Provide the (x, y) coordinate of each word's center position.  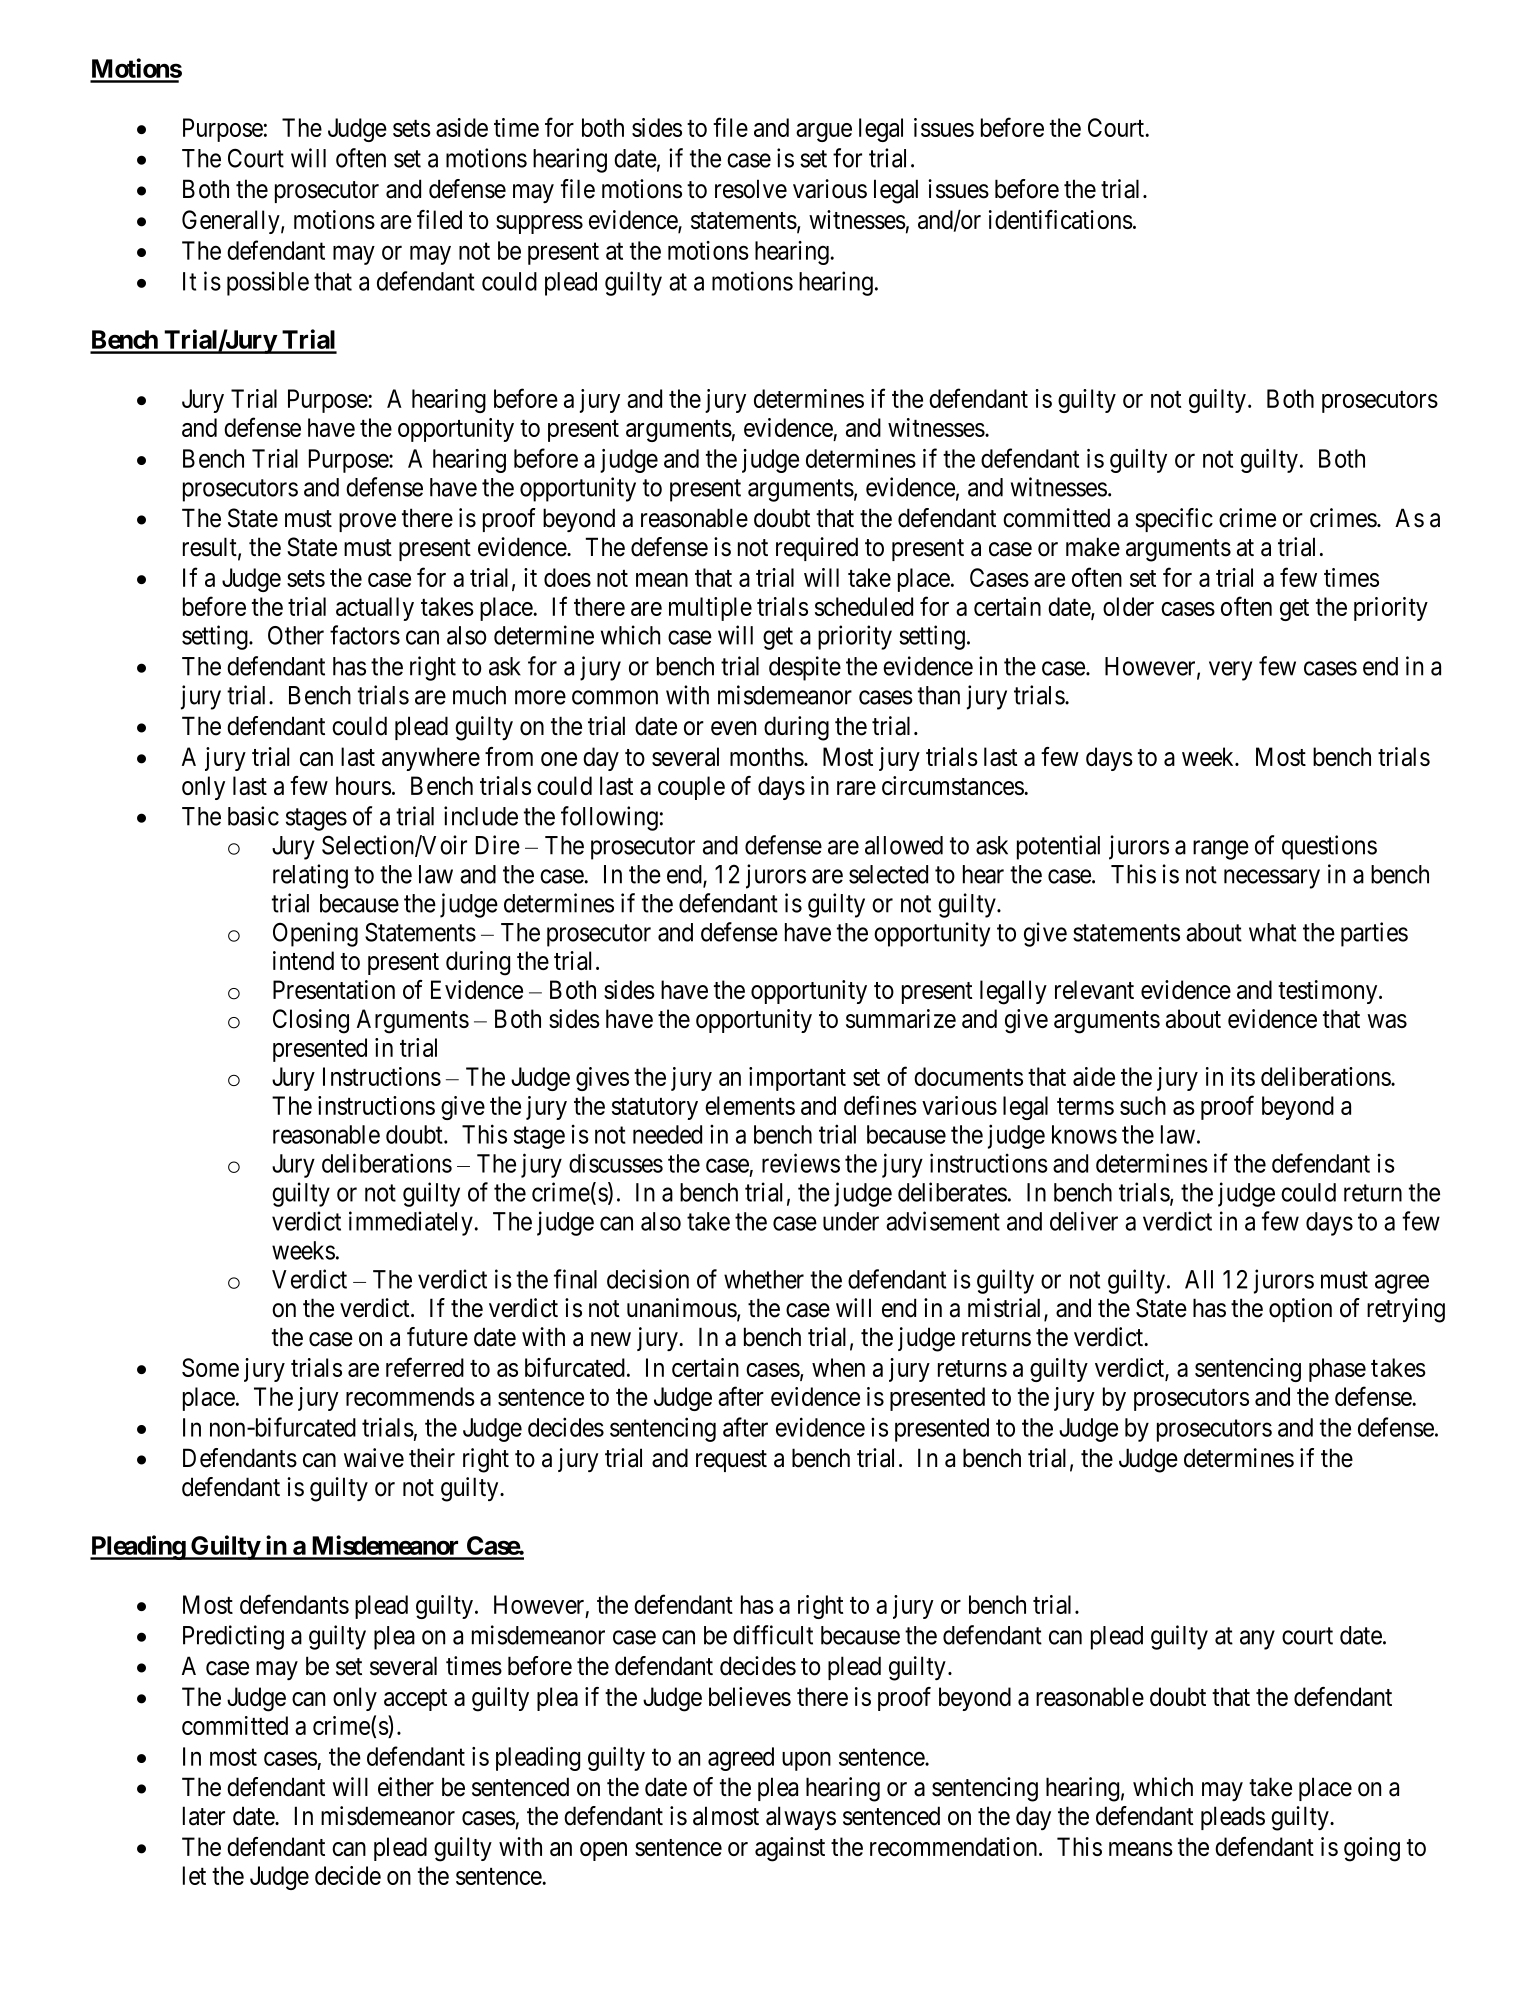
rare (856, 788)
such (1143, 1105)
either (406, 1787)
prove (367, 522)
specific (1174, 520)
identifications (1061, 219)
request (731, 1461)
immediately (411, 1223)
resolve (751, 189)
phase (1337, 1370)
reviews (801, 1163)
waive (374, 1458)
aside (462, 127)
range (1221, 850)
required (817, 549)
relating (310, 876)
